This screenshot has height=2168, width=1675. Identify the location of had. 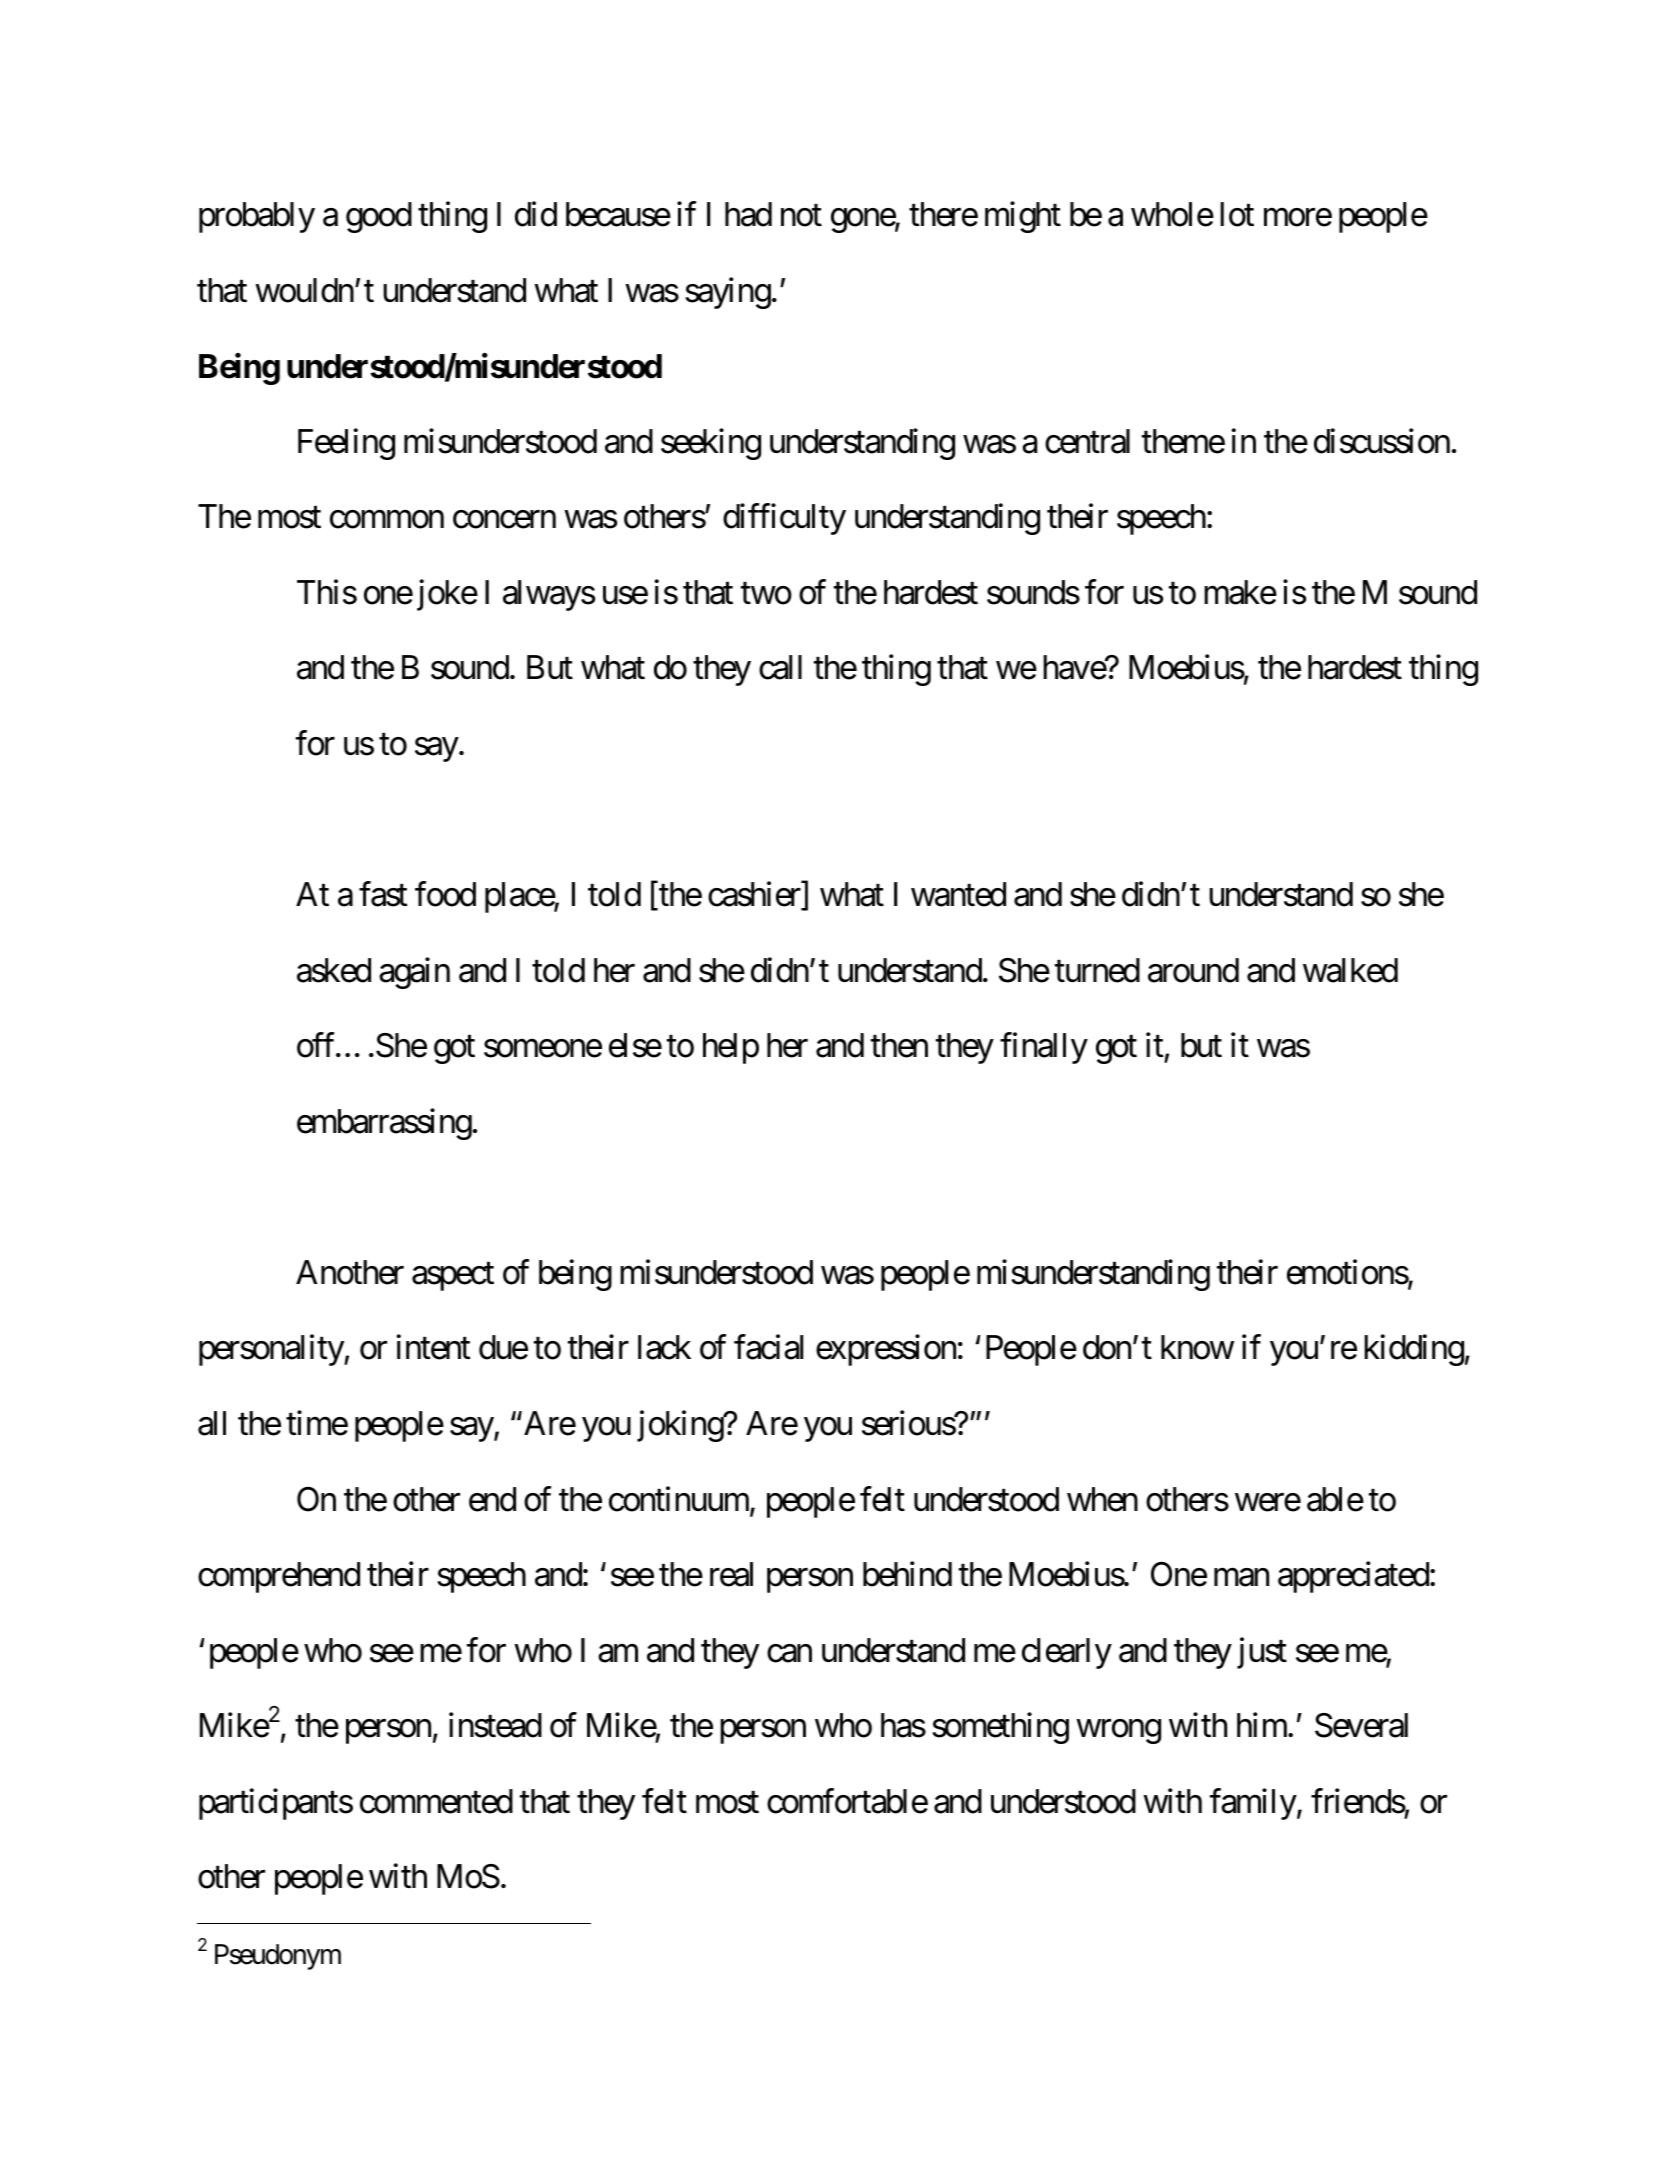
(748, 214).
